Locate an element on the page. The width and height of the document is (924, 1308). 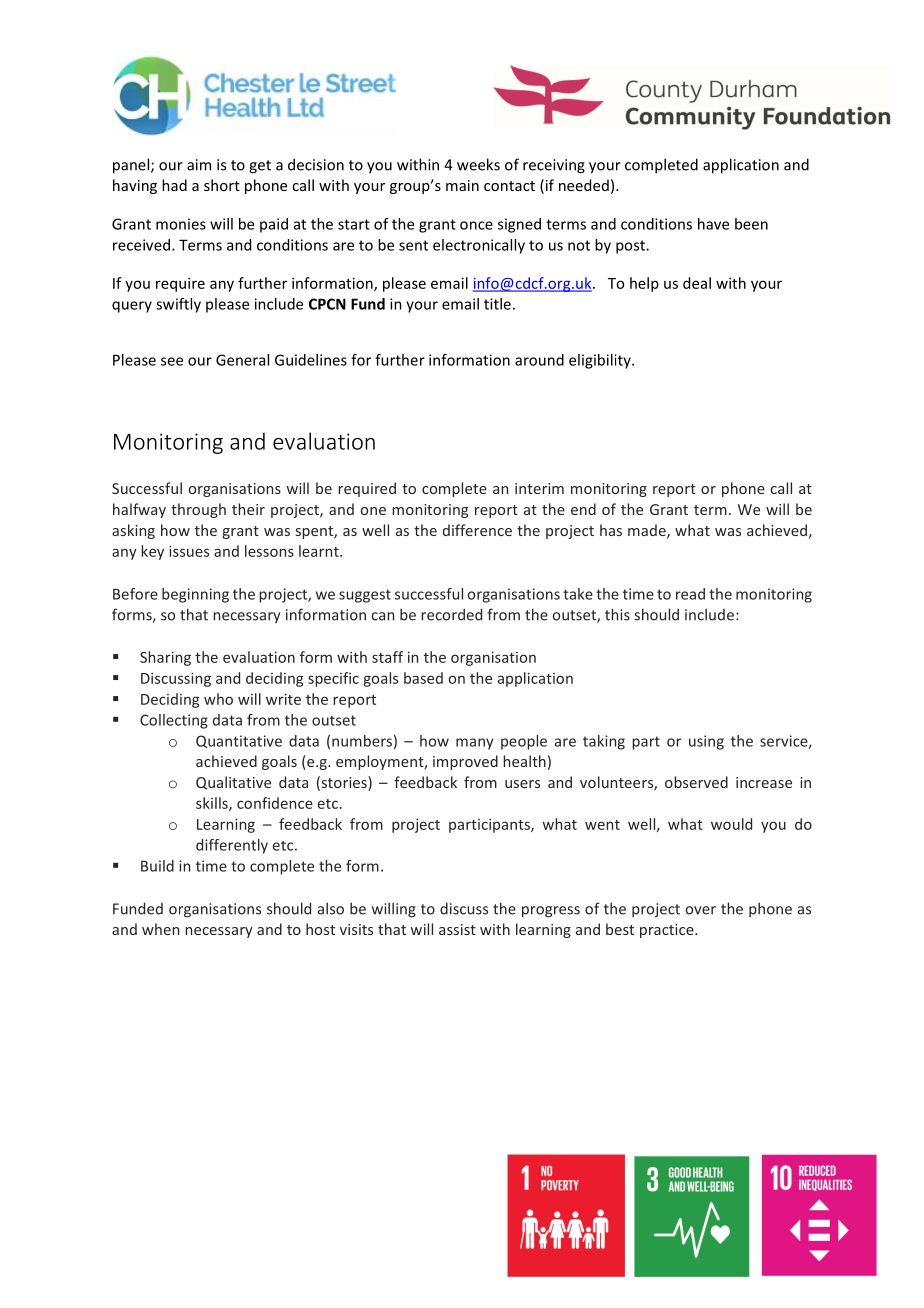
have is located at coordinates (713, 224).
